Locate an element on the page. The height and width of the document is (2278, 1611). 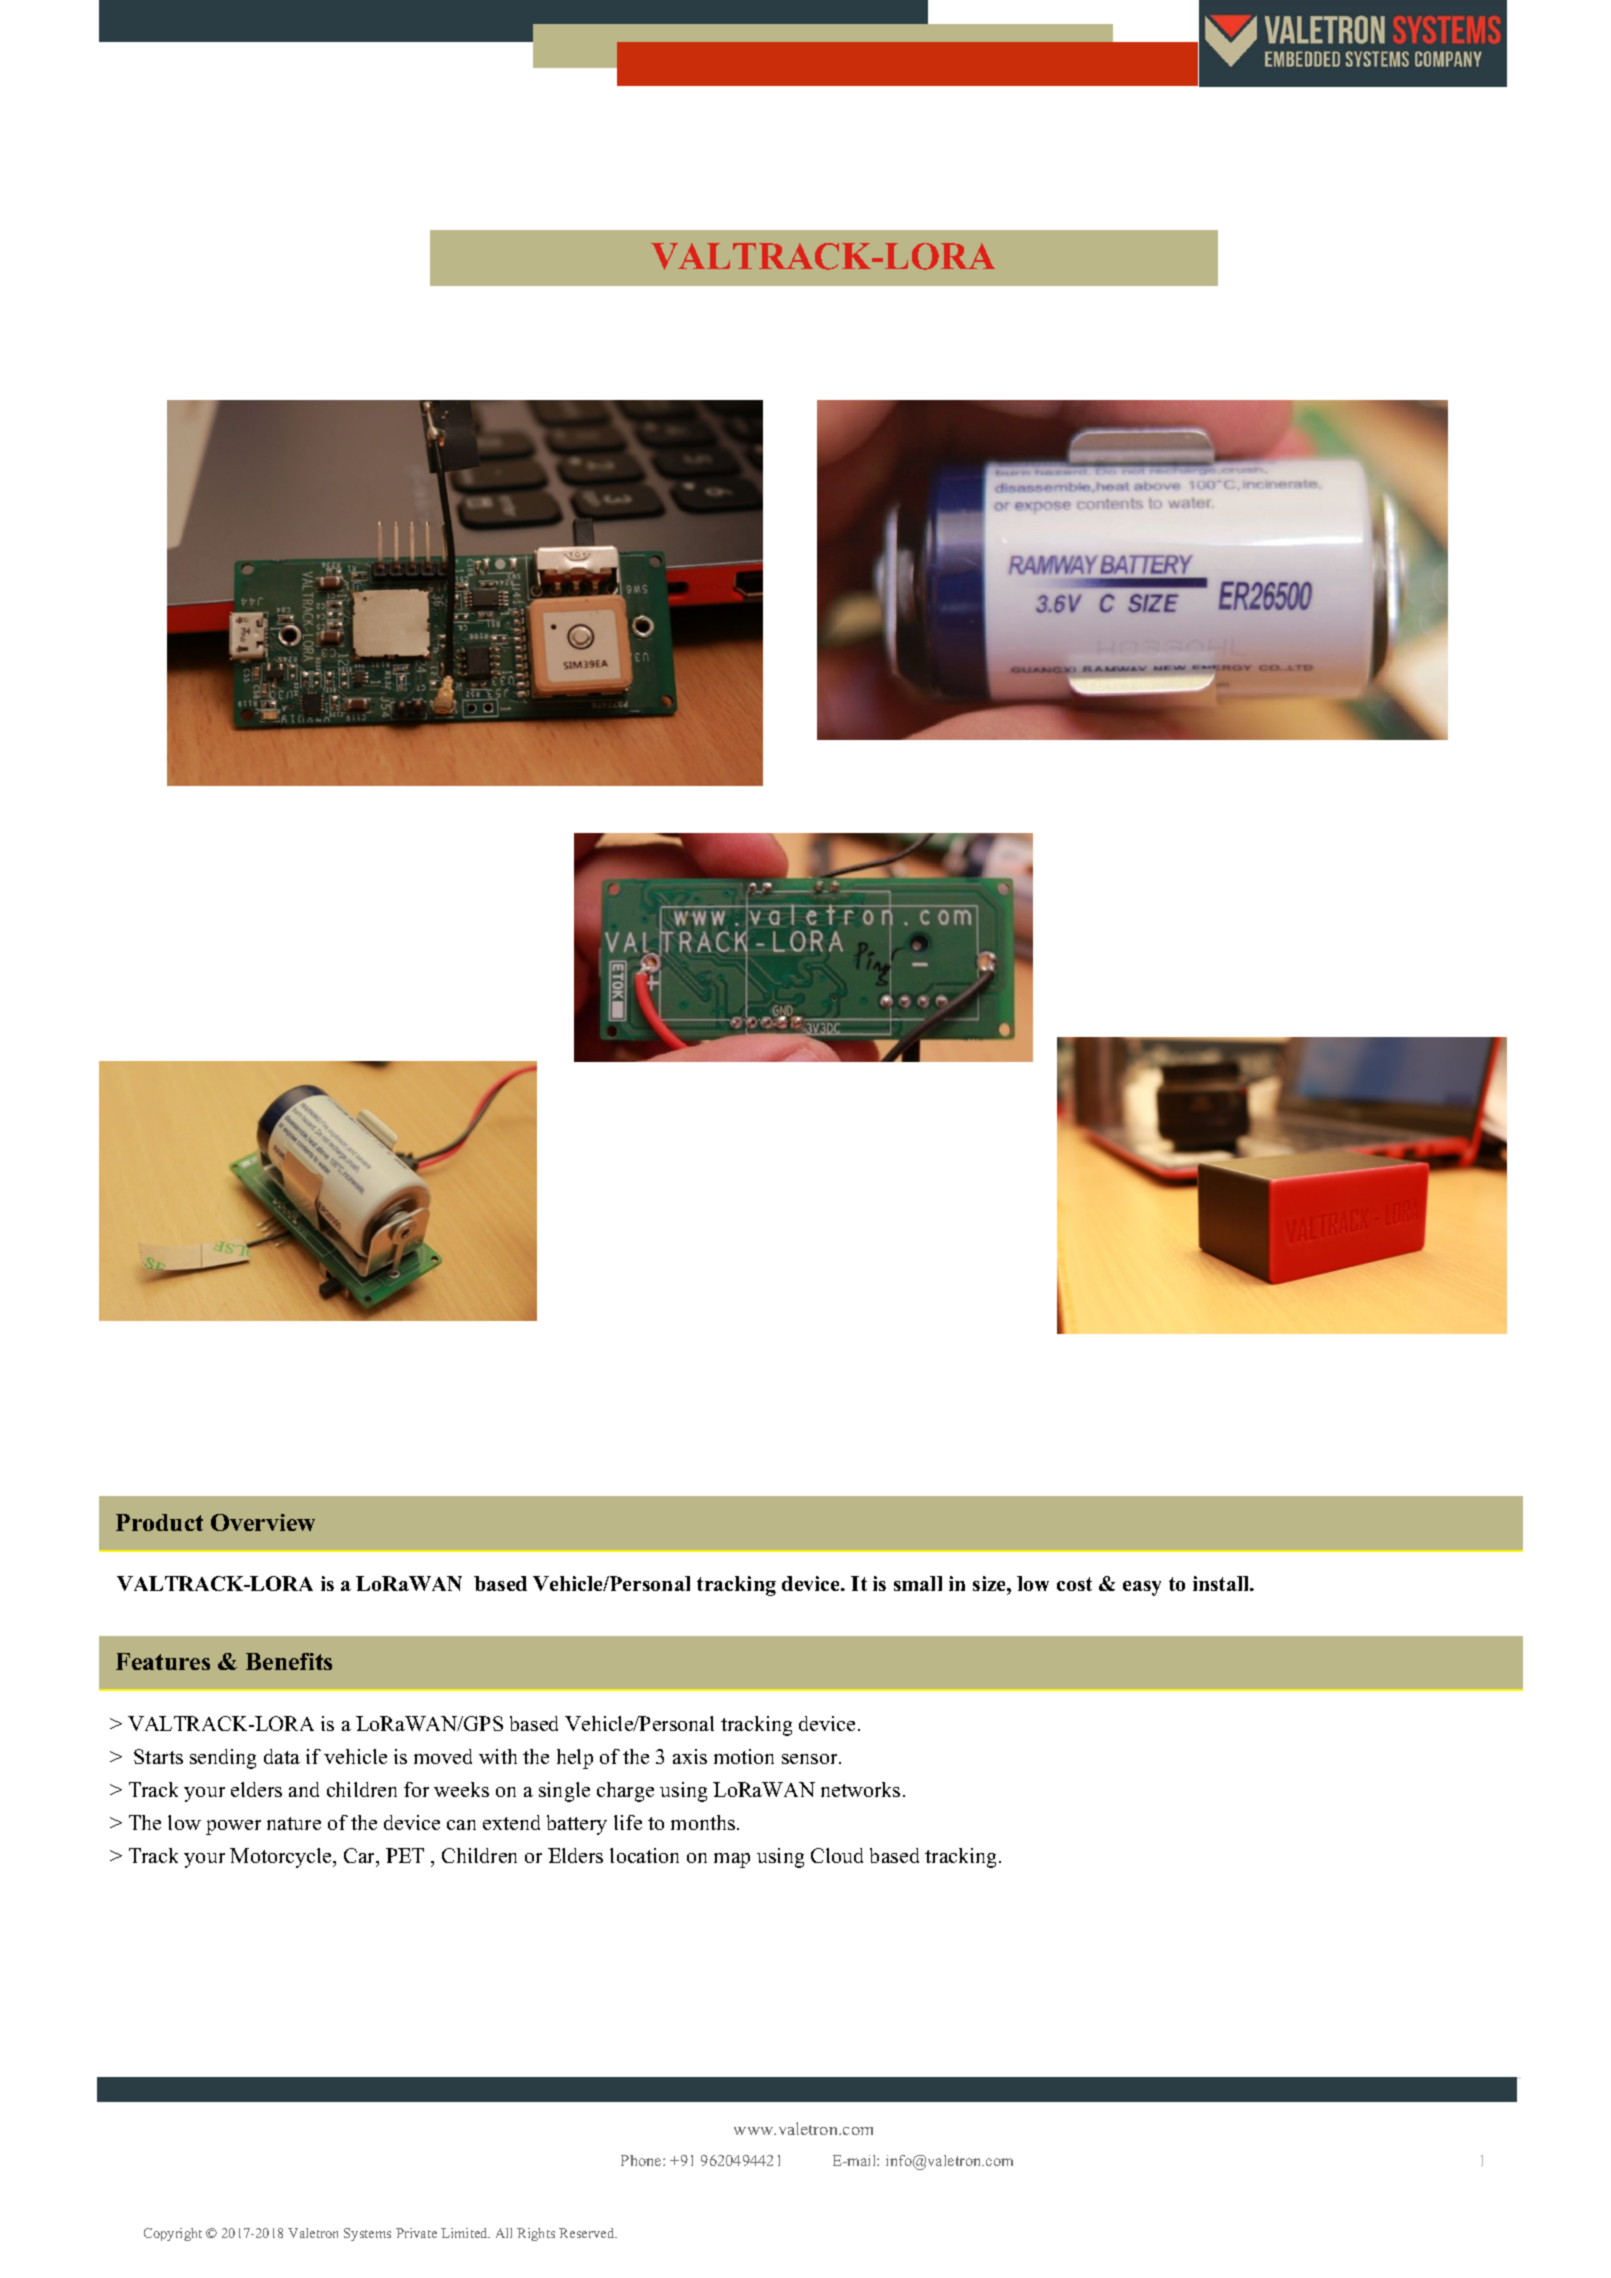
Overview is located at coordinates (263, 1522).
